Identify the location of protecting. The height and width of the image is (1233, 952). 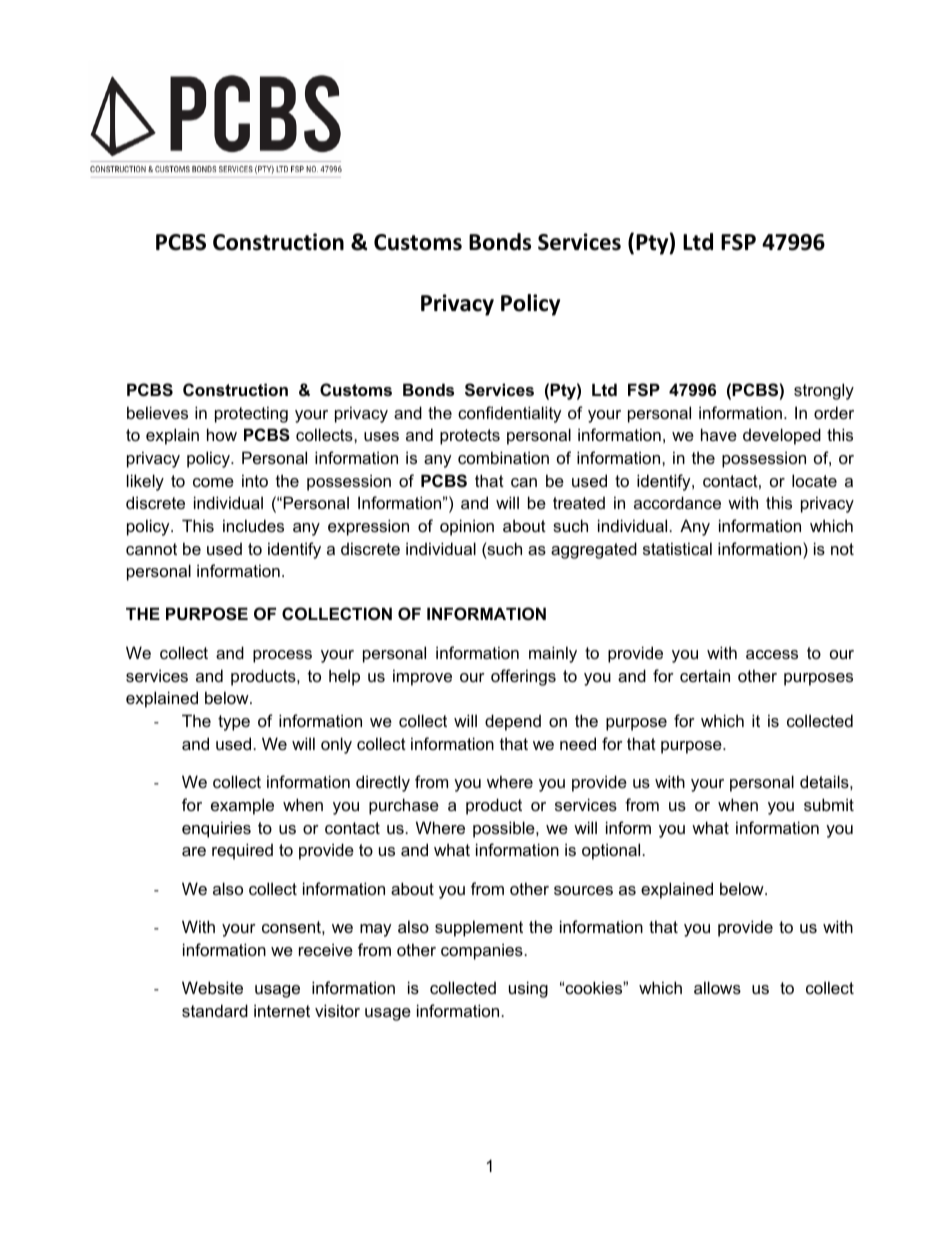
(251, 414).
